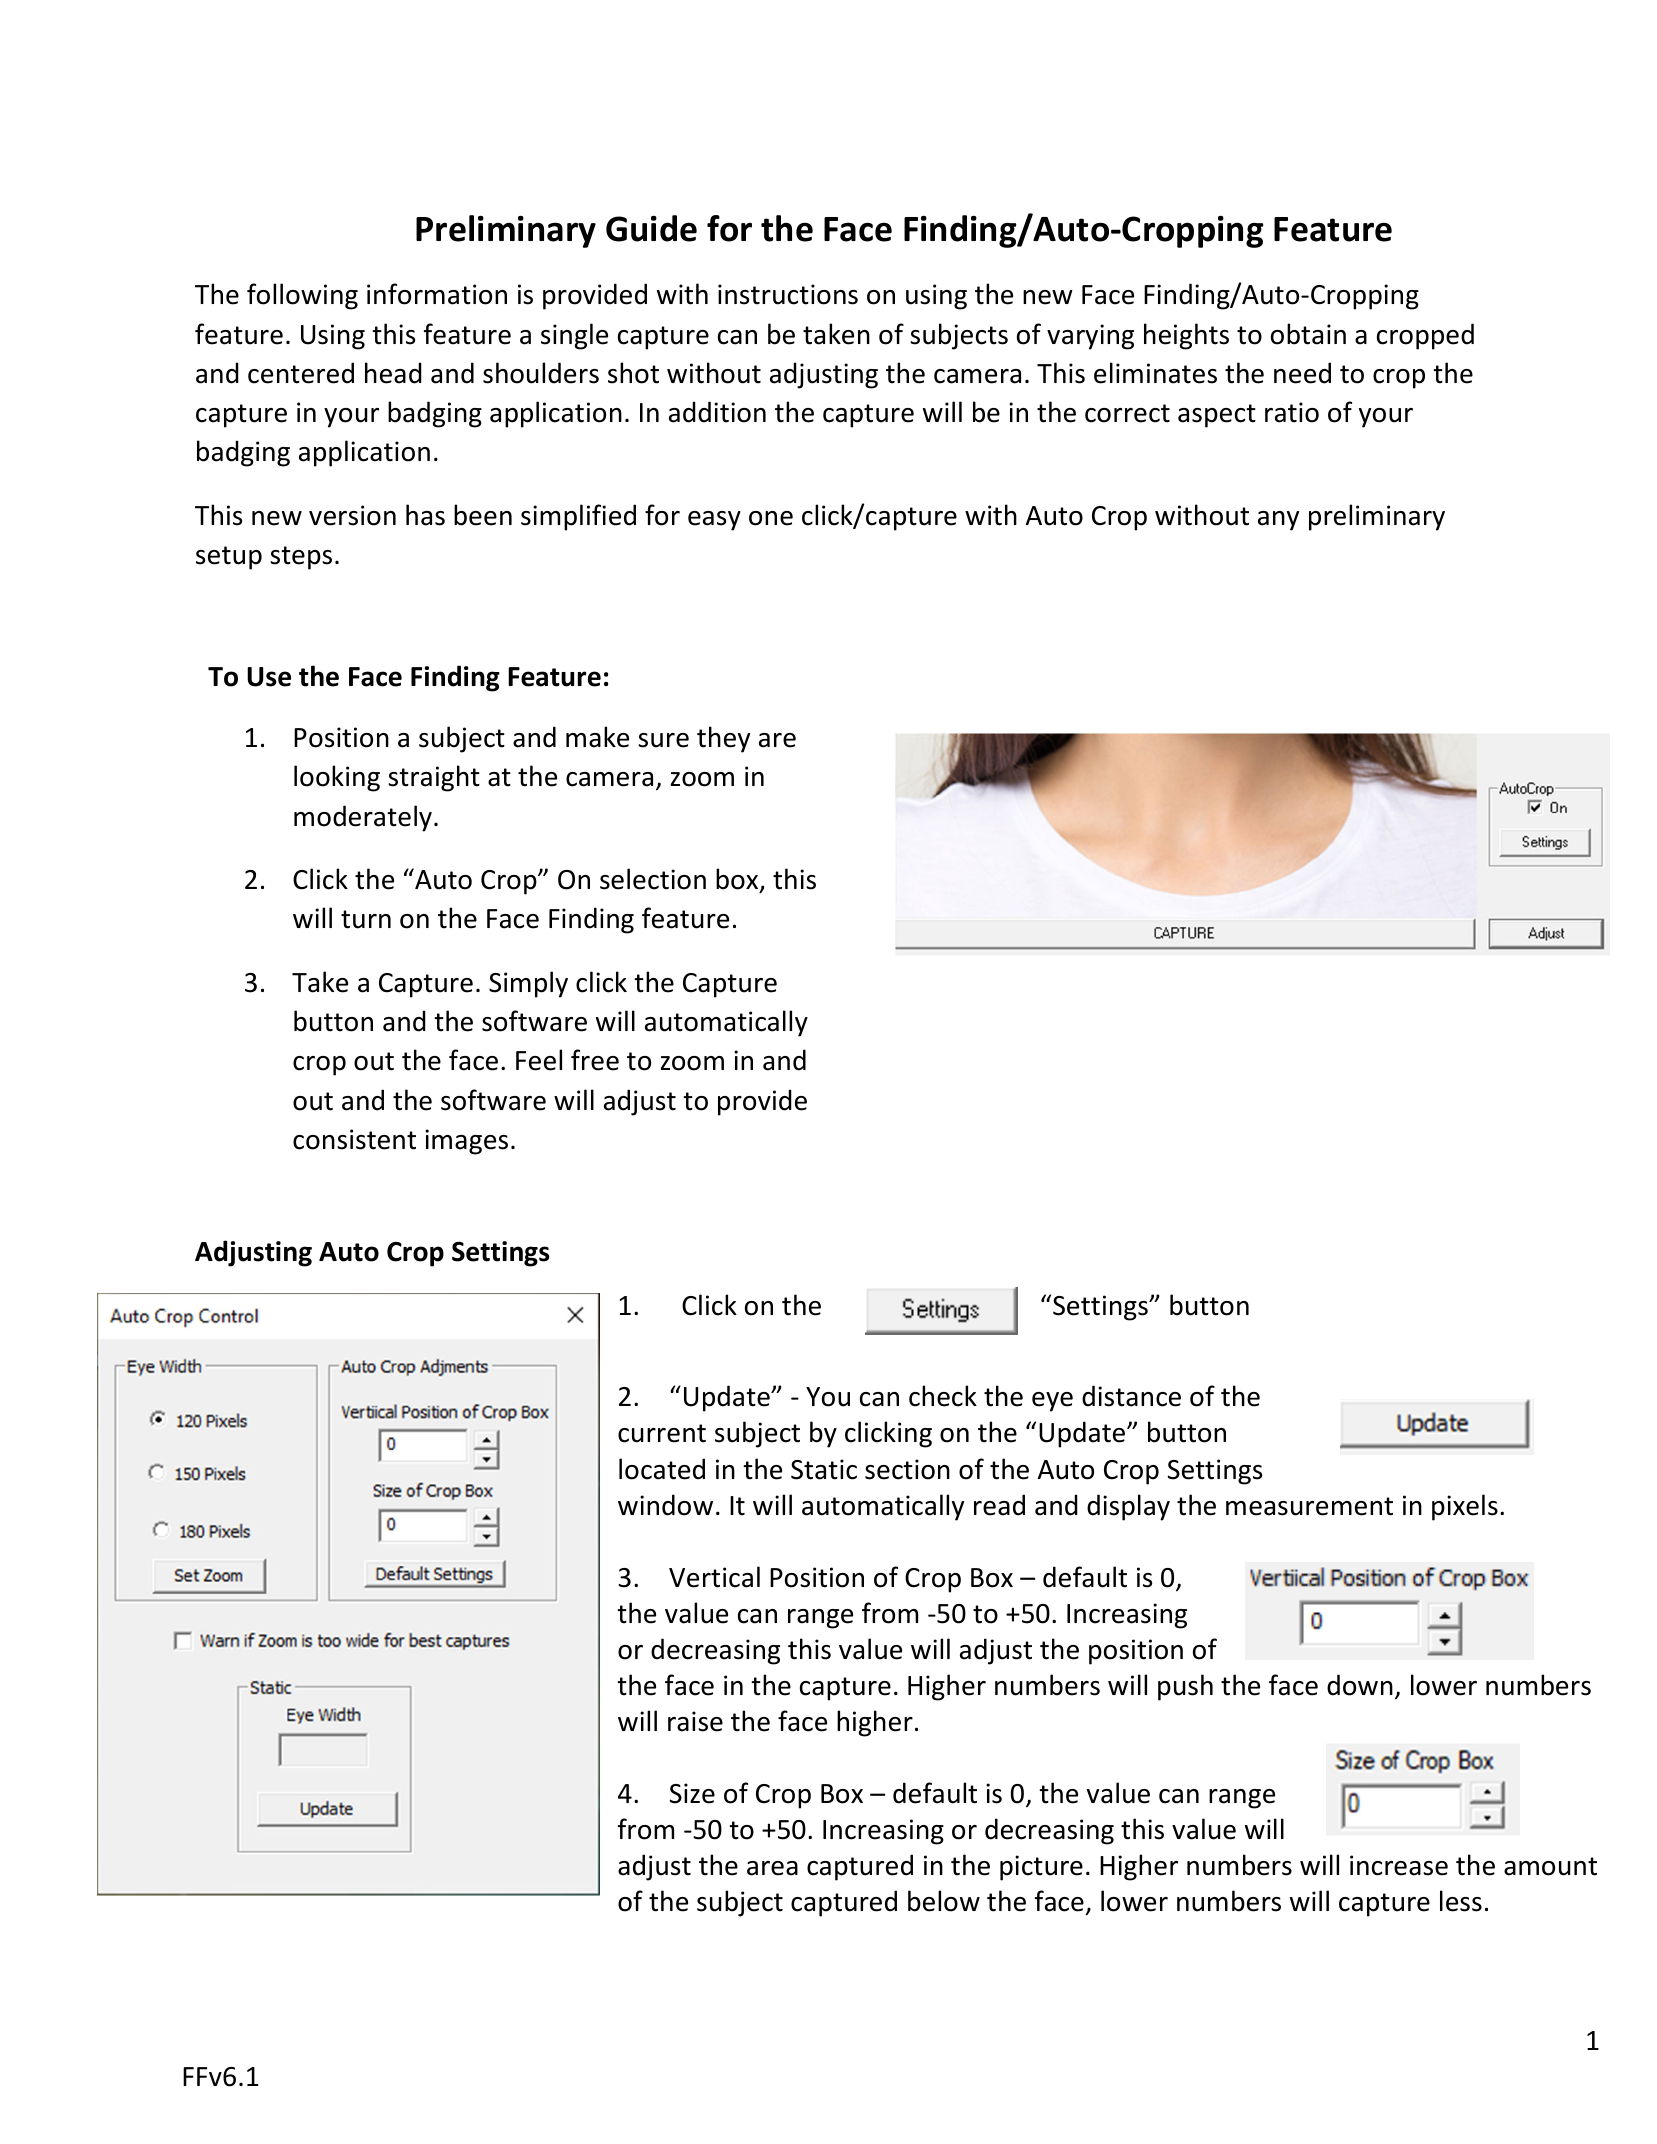 The width and height of the page is (1657, 2144). What do you see at coordinates (944, 1901) in the page?
I see `below` at bounding box center [944, 1901].
